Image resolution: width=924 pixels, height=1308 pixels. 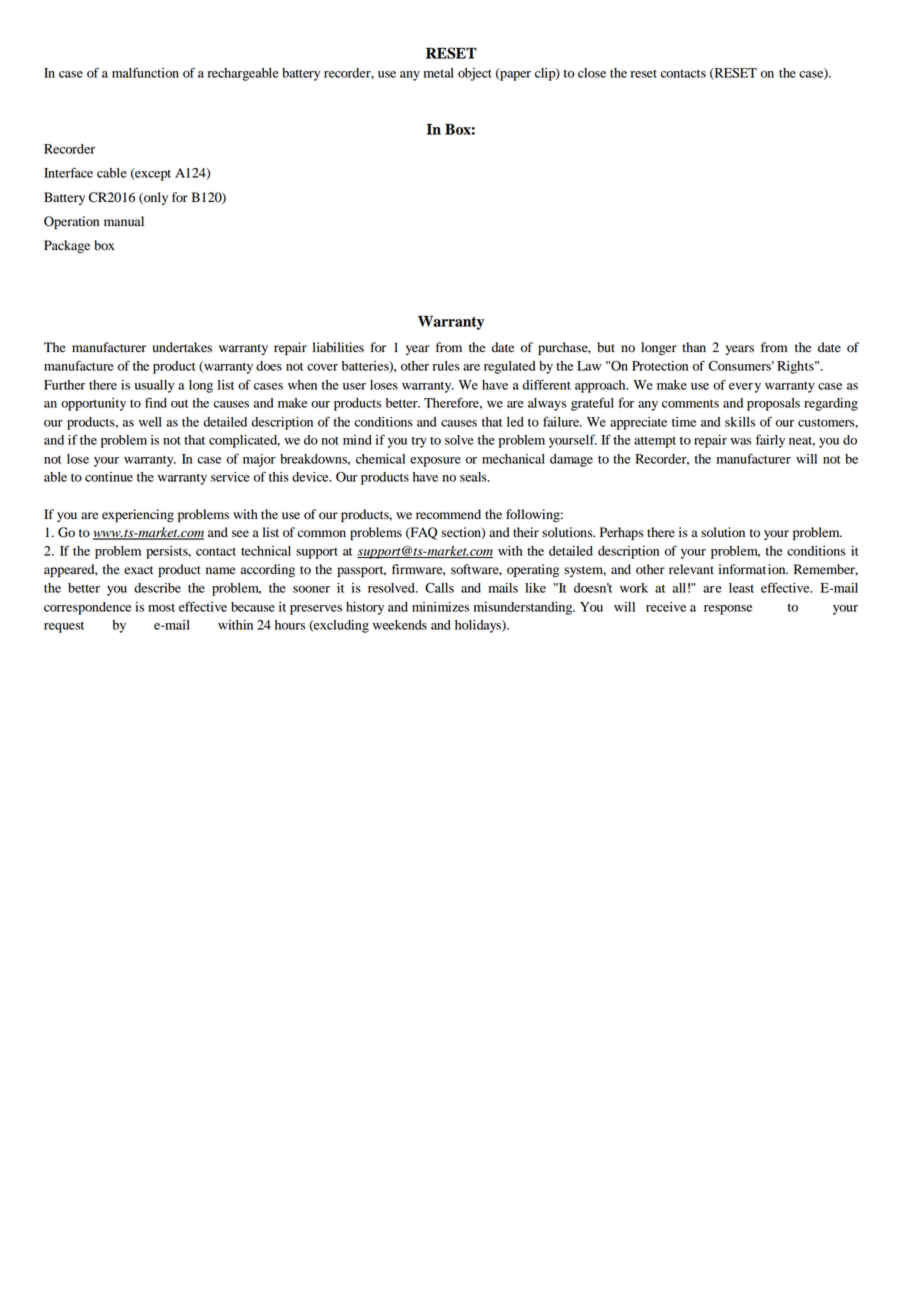 What do you see at coordinates (161, 608) in the image?
I see `most` at bounding box center [161, 608].
